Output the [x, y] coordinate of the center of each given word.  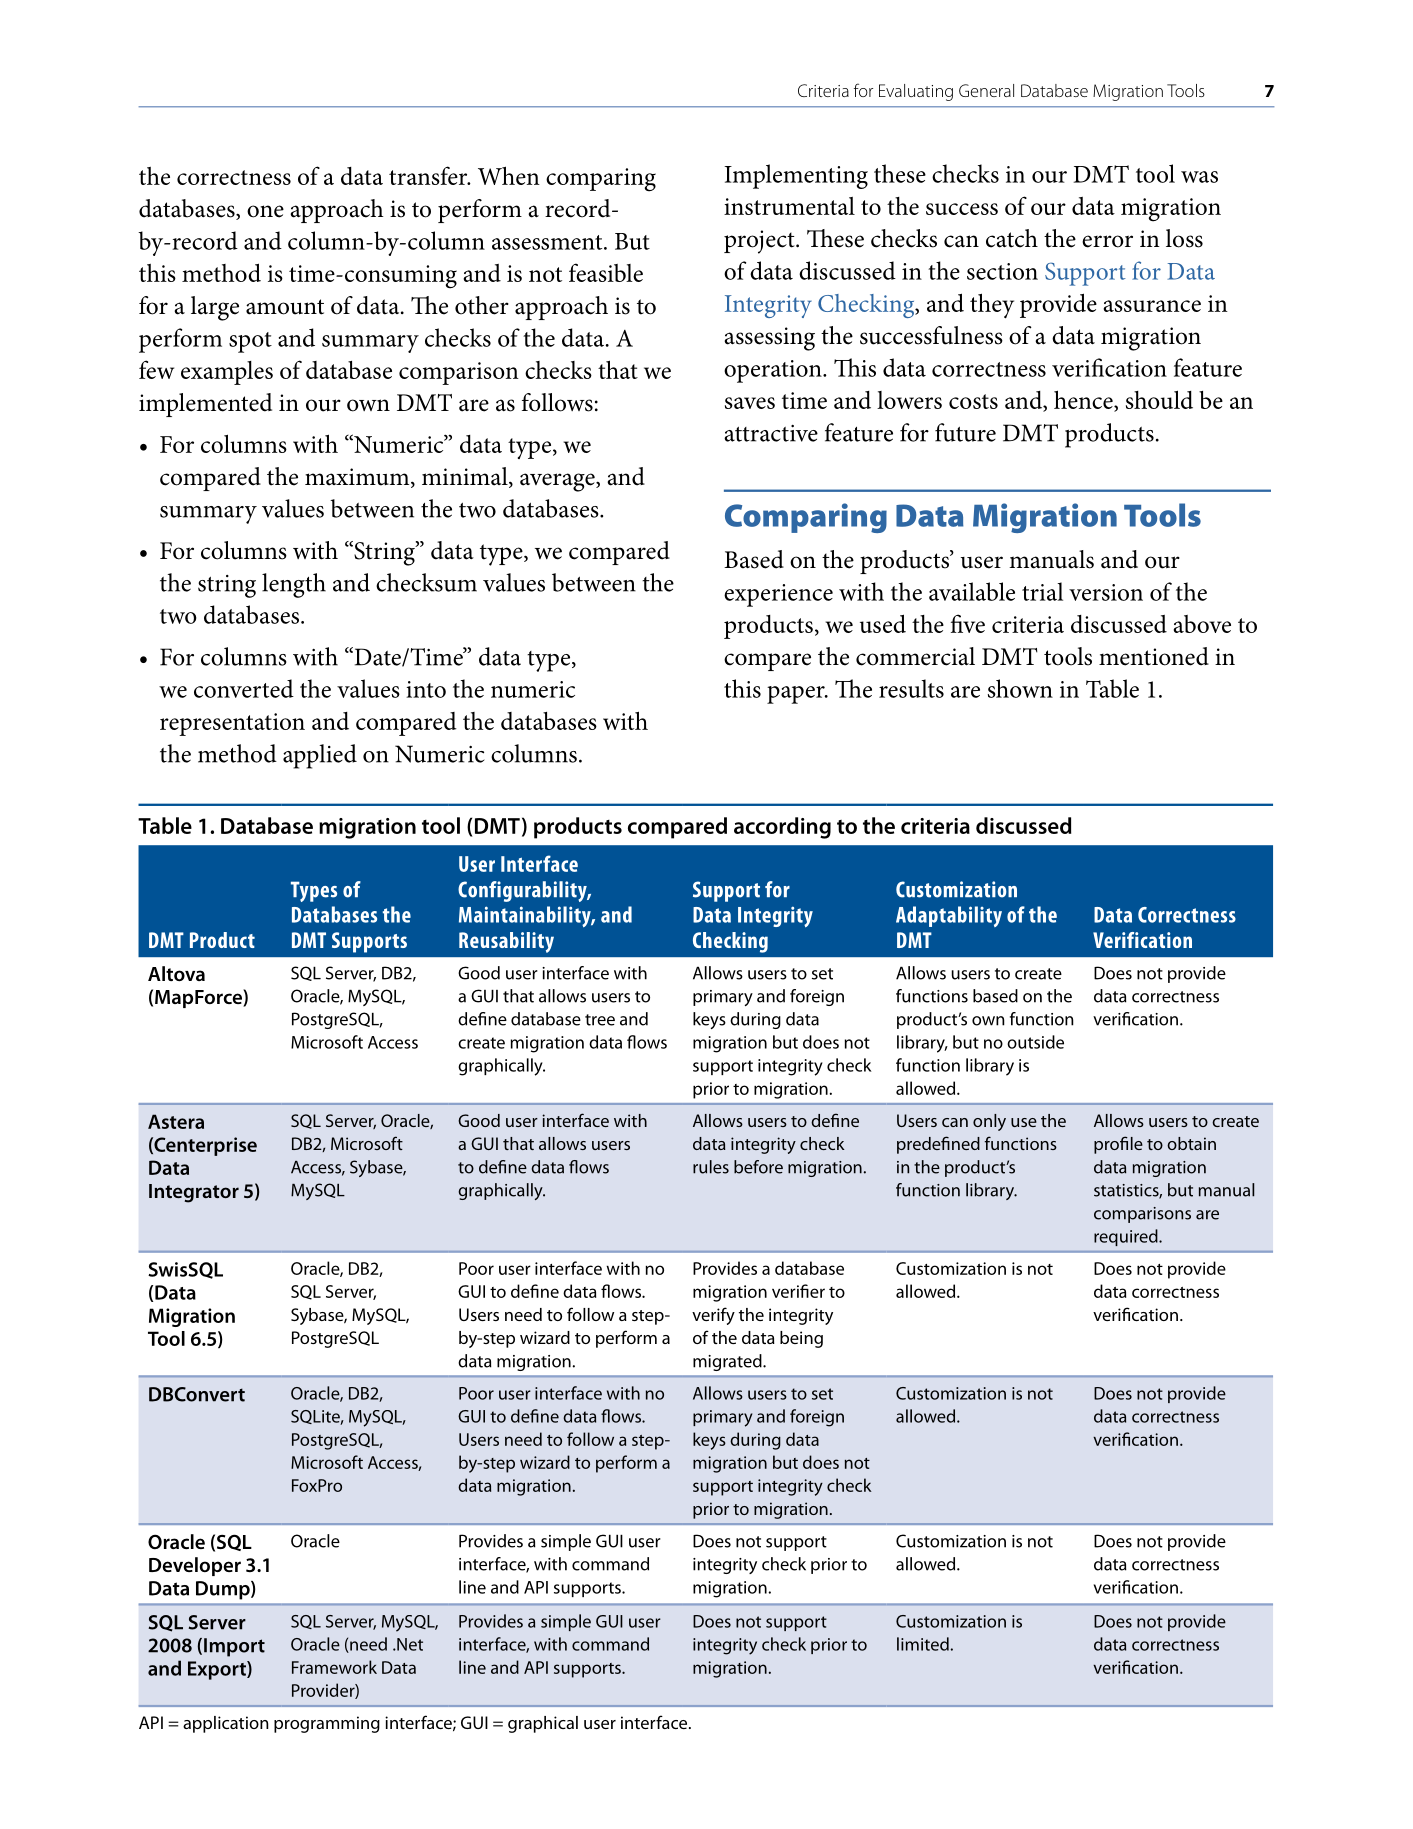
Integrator [194, 1193]
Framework [334, 1667]
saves [750, 403]
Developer [195, 1566]
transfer [429, 175]
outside [1035, 1042]
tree [600, 1020]
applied [320, 756]
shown [1020, 688]
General [986, 90]
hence [1084, 401]
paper [797, 695]
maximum [358, 478]
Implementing [796, 176]
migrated [728, 1362]
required [1127, 1237]
